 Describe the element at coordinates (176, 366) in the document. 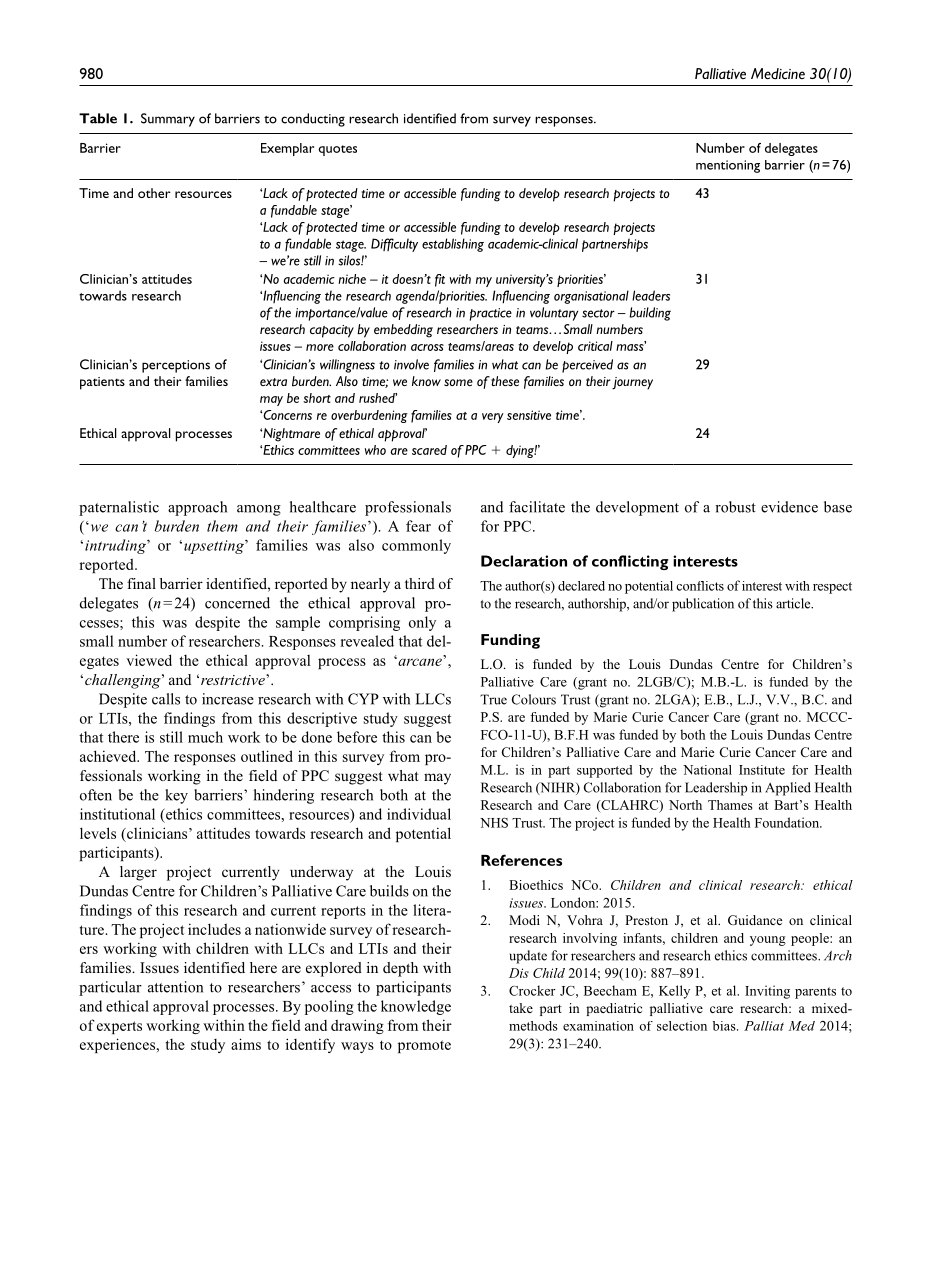

I see `perceptions` at that location.
